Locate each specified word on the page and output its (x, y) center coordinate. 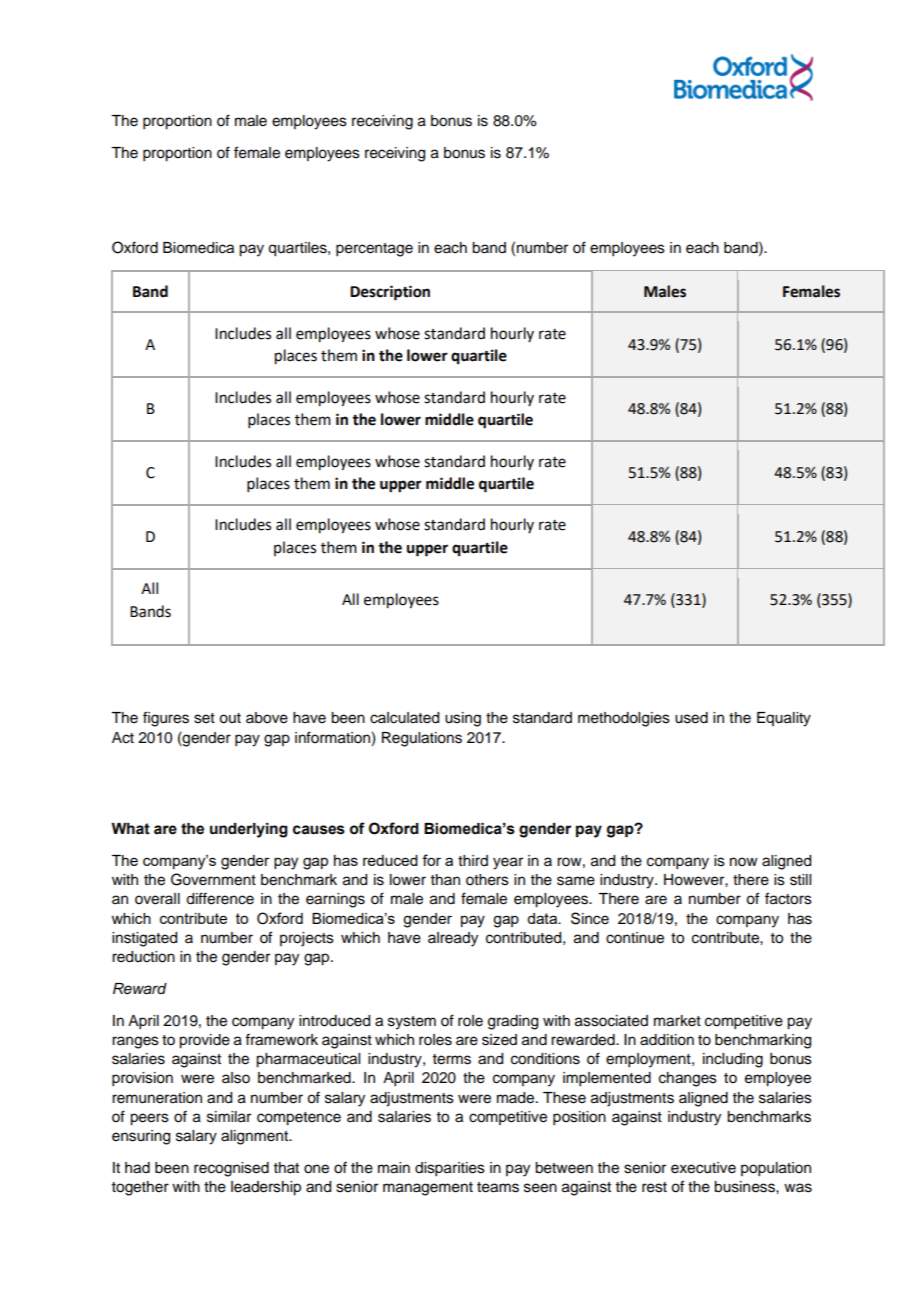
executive (703, 1168)
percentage (374, 250)
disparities (450, 1169)
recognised (231, 1169)
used (691, 718)
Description (390, 293)
